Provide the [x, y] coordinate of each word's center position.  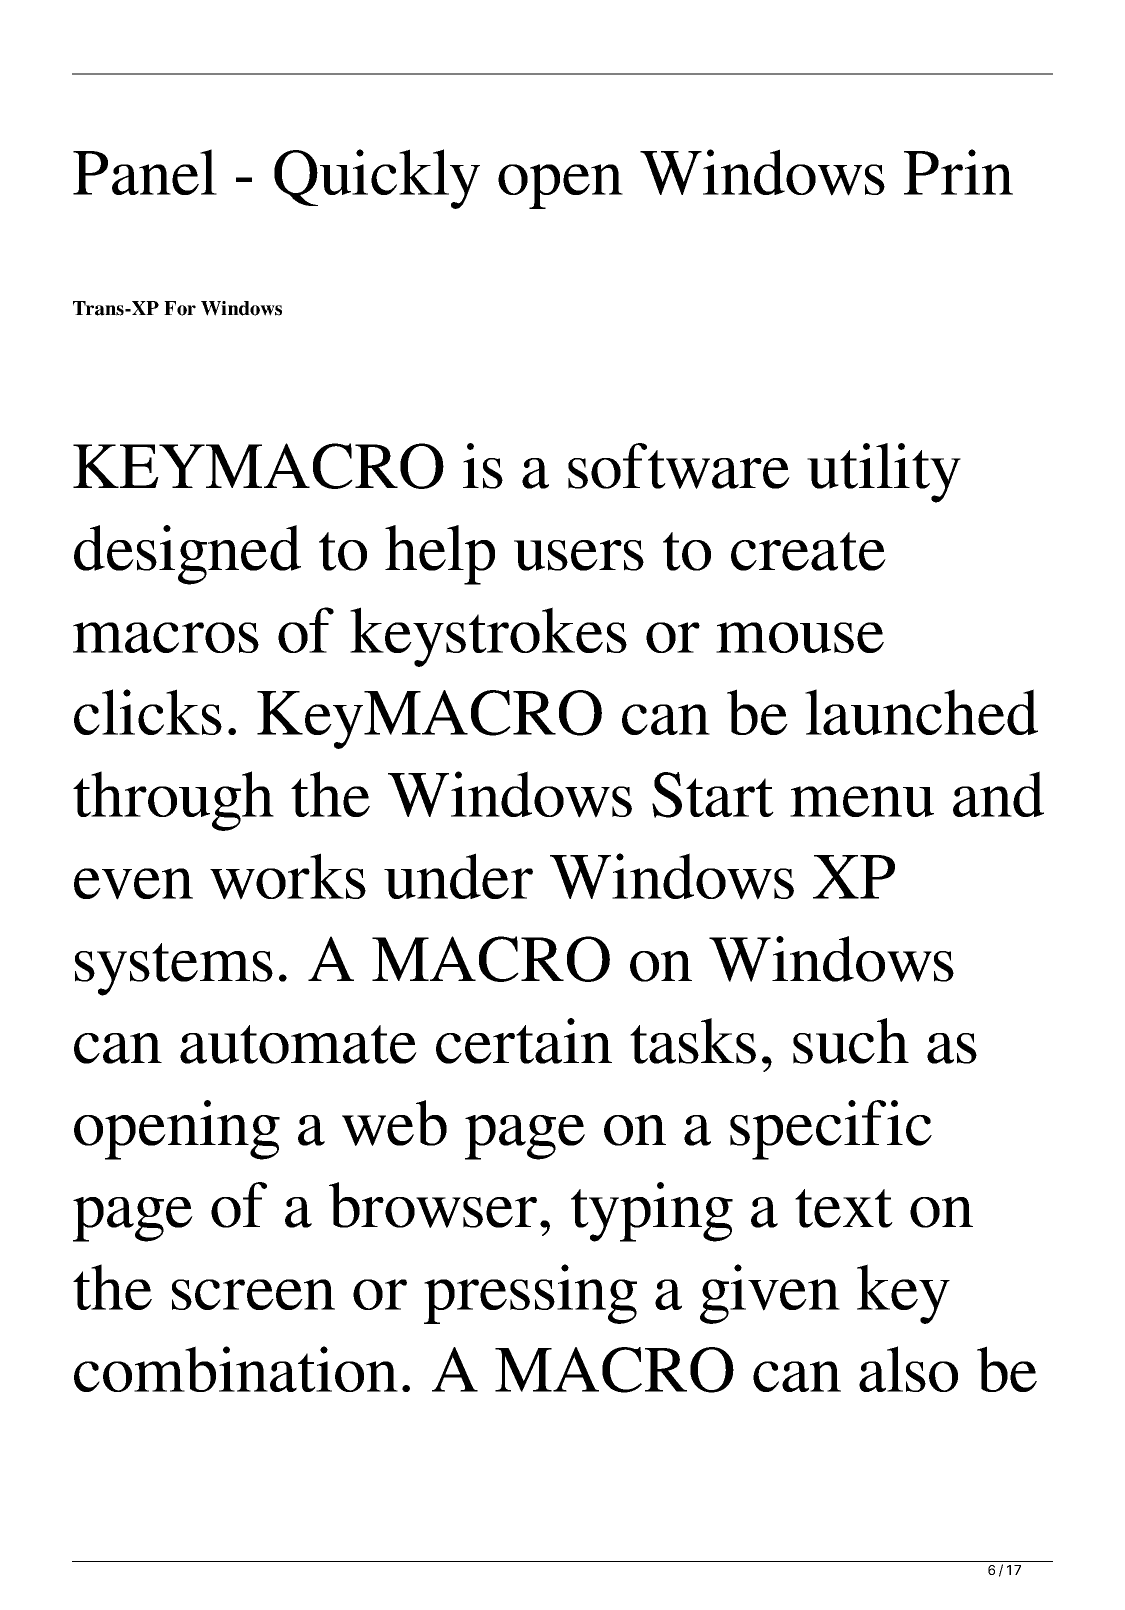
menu [862, 801]
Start [713, 795]
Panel [145, 172]
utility [884, 473]
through [173, 801]
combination [236, 1369]
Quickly [377, 179]
